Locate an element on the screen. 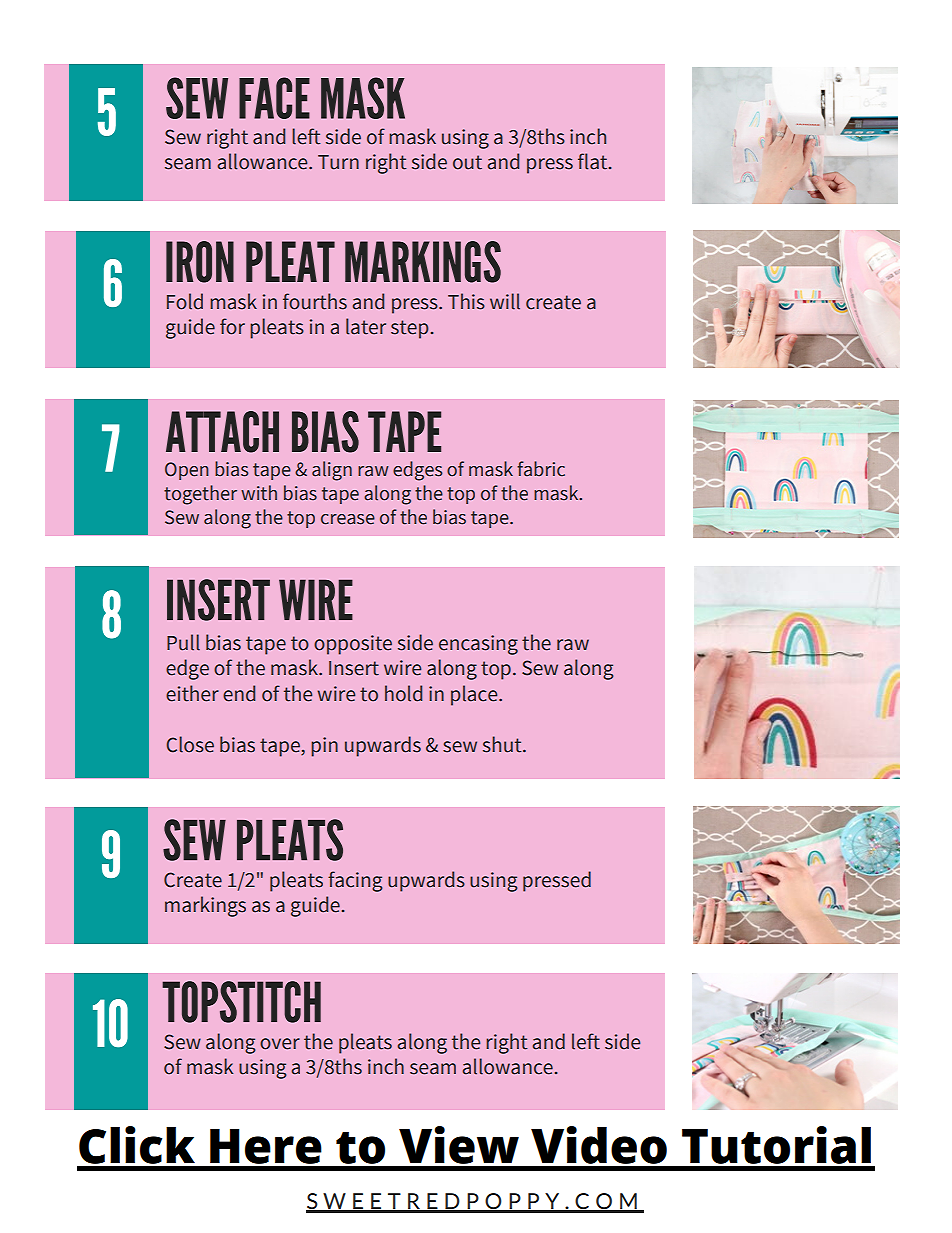 This screenshot has height=1233, width=952. over is located at coordinates (280, 1044).
